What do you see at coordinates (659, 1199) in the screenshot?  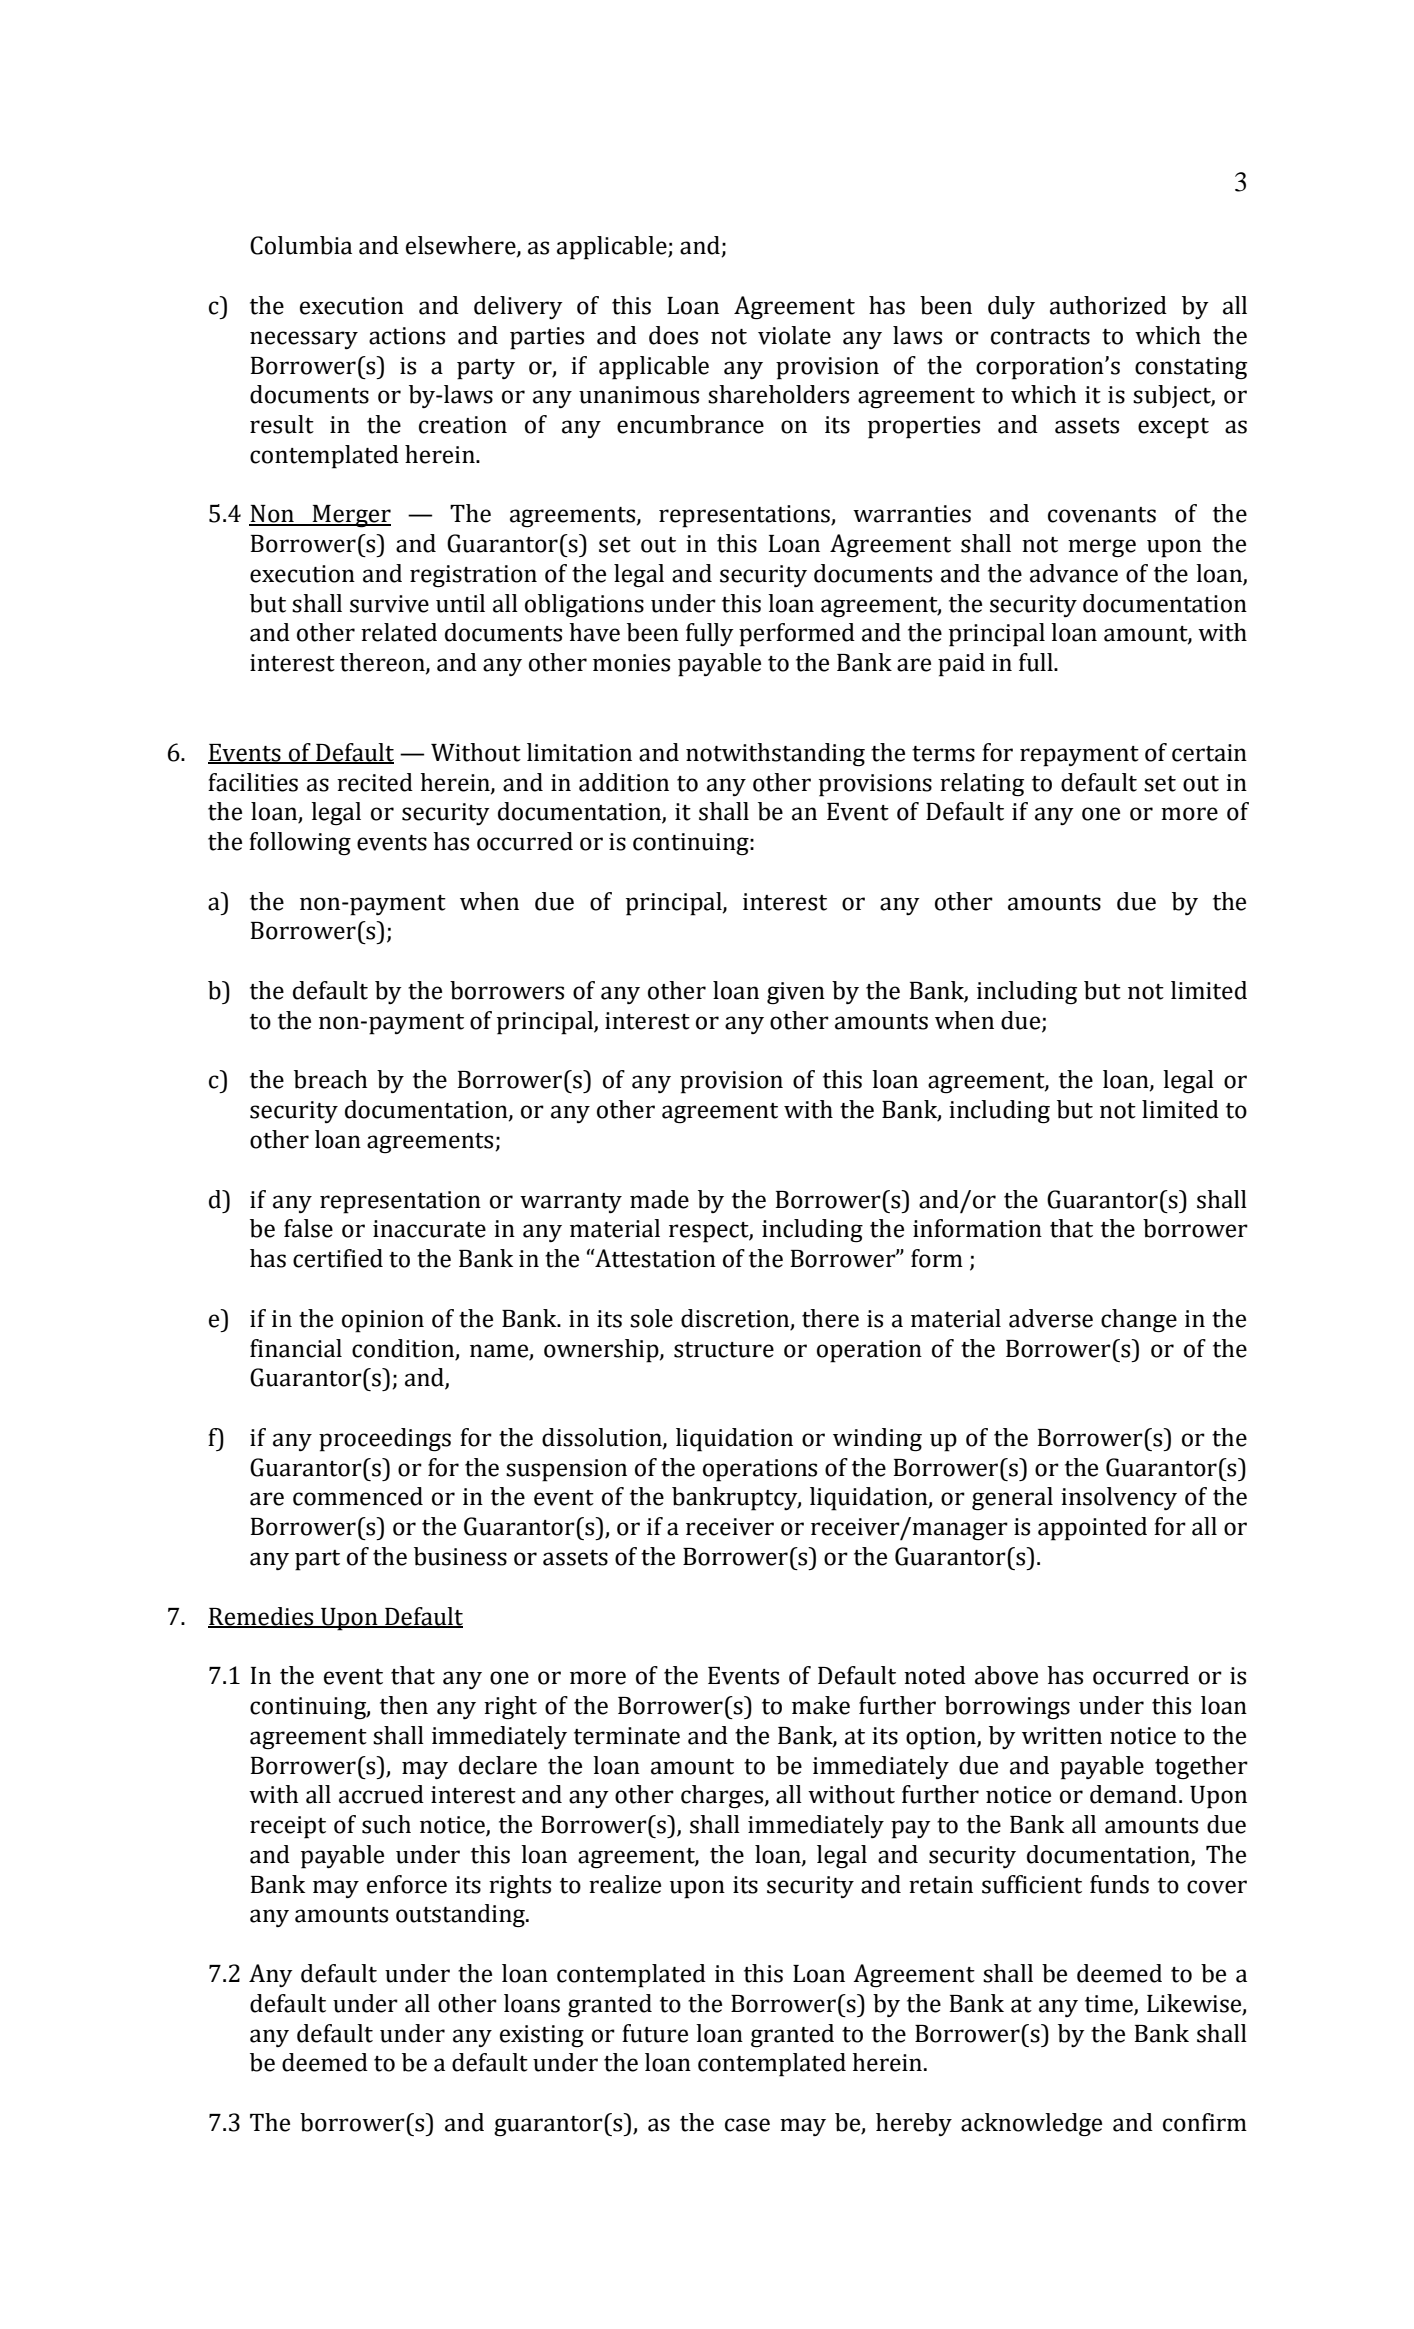 I see `made` at bounding box center [659, 1199].
